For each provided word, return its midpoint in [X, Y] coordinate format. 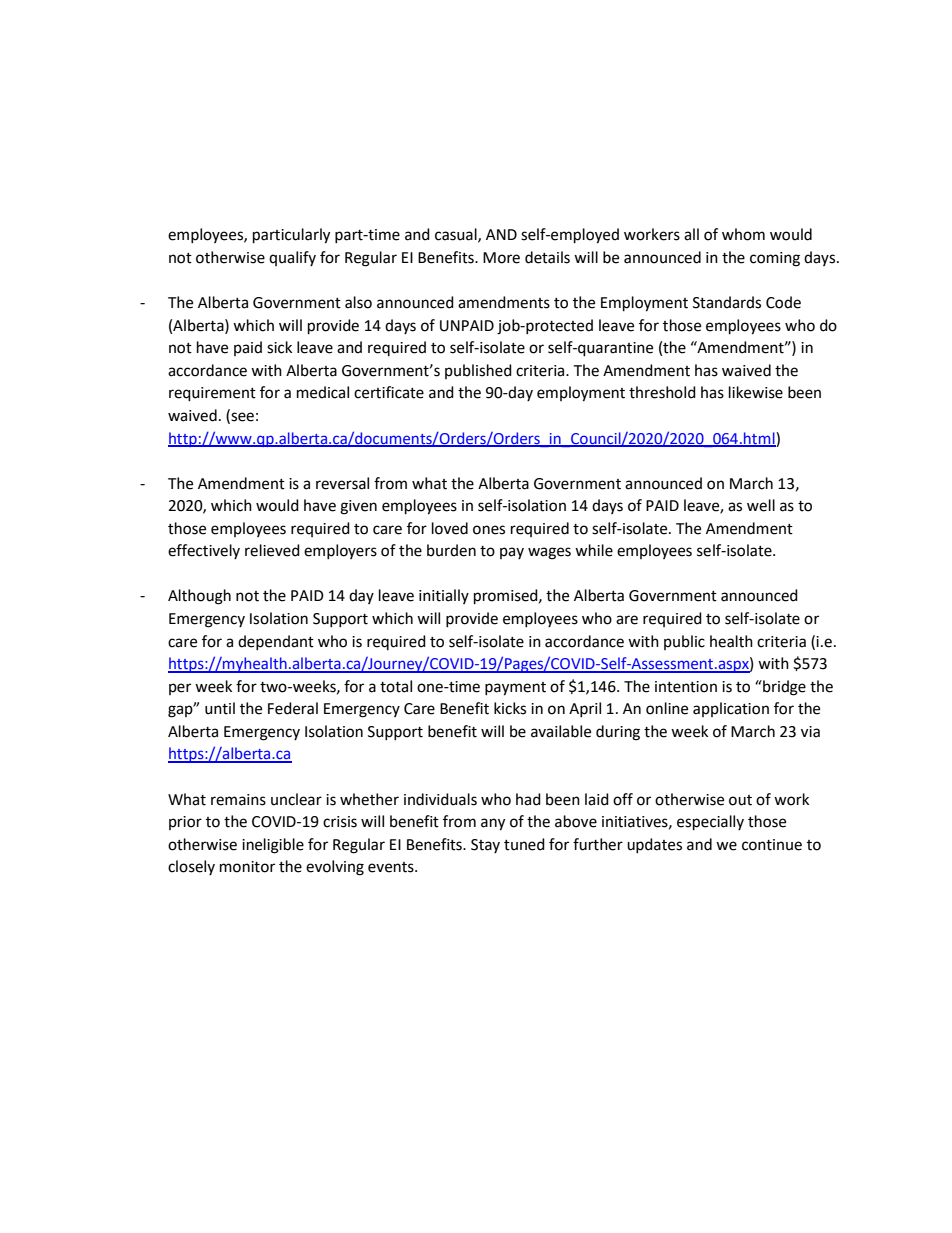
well [761, 505]
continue [772, 845]
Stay [485, 846]
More [501, 258]
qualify [292, 258]
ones [489, 530]
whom [743, 234]
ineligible [273, 846]
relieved [272, 550]
